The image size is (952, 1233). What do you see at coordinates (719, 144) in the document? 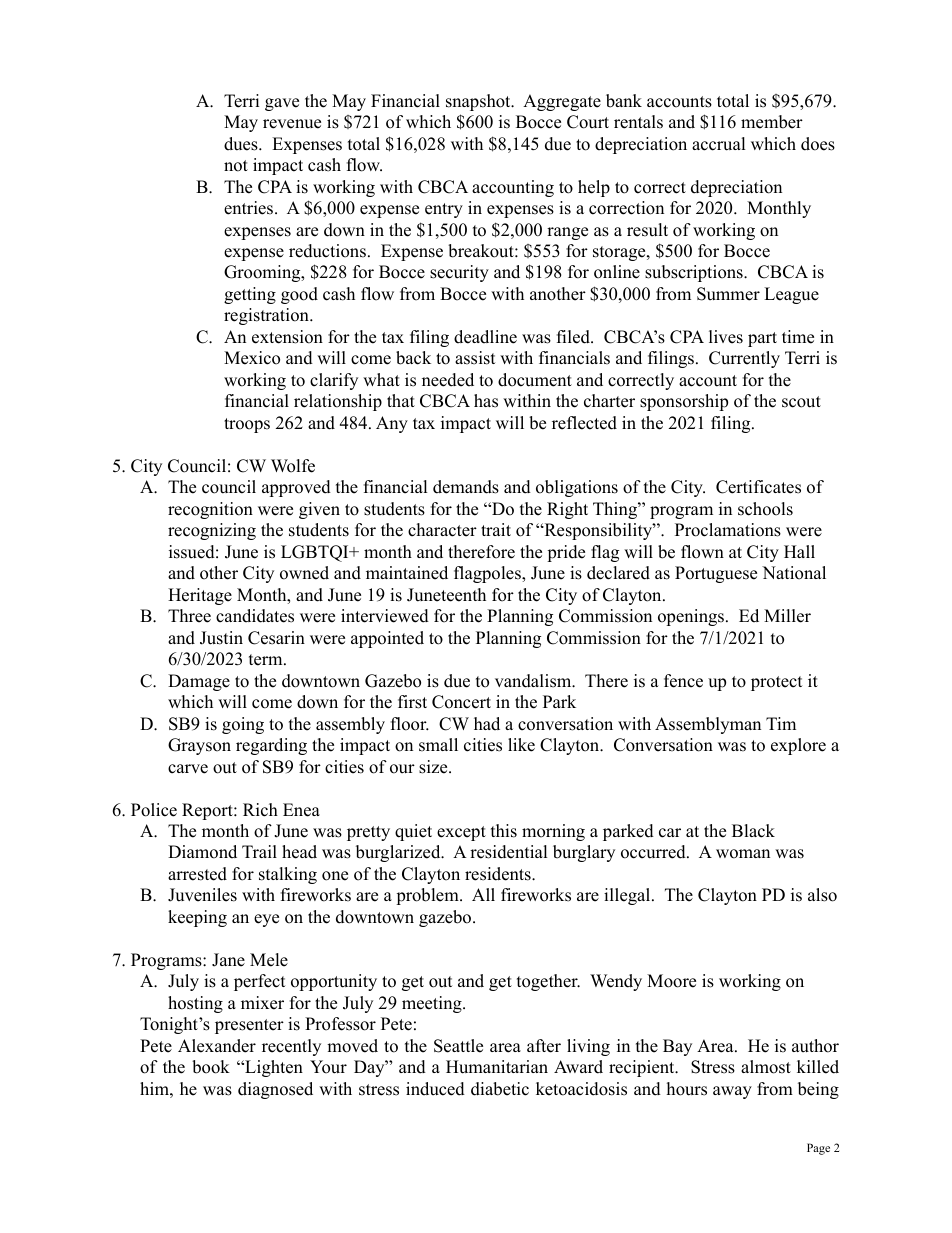
I see `accrual` at bounding box center [719, 144].
